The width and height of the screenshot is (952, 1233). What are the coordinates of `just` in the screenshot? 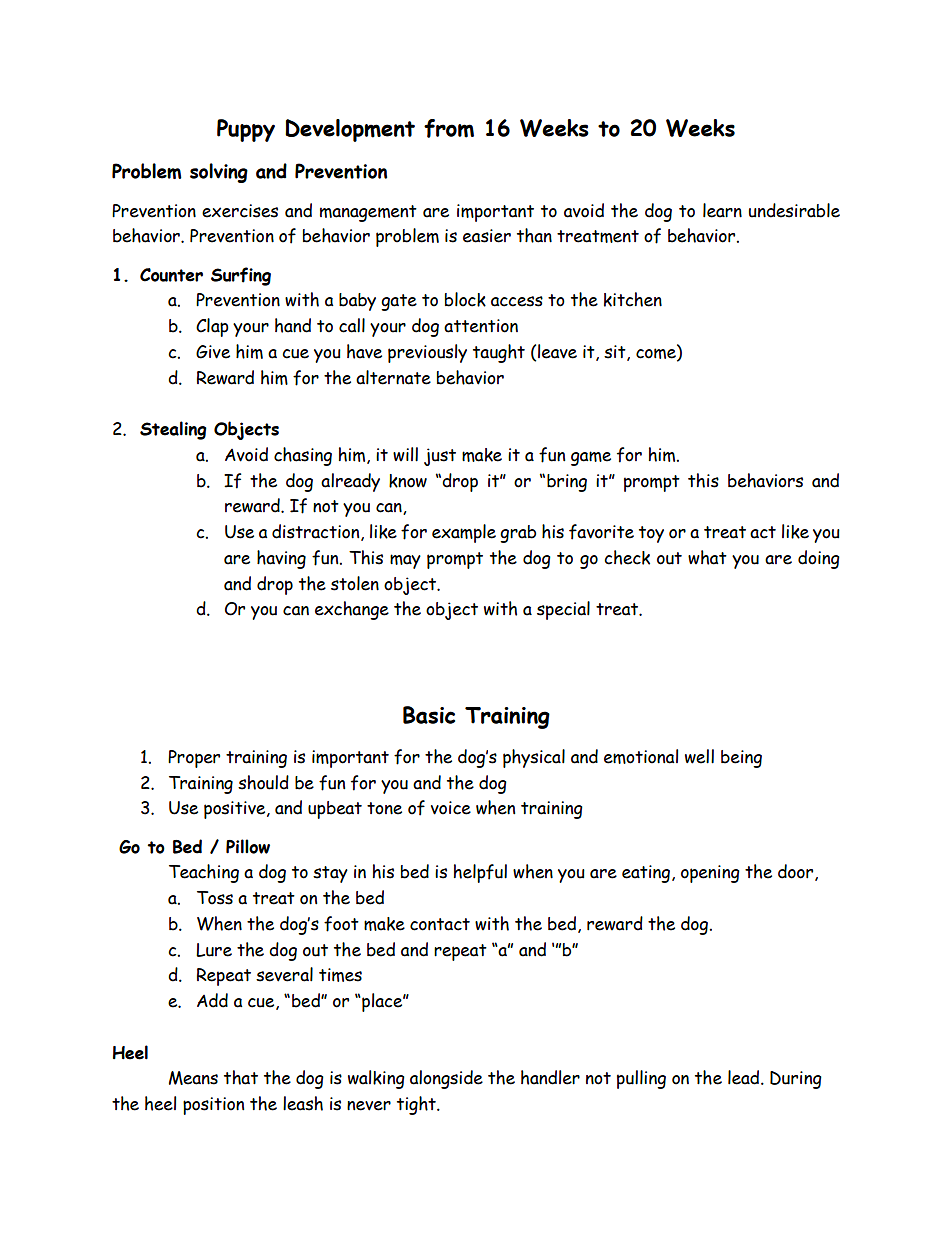 It's located at (440, 457).
